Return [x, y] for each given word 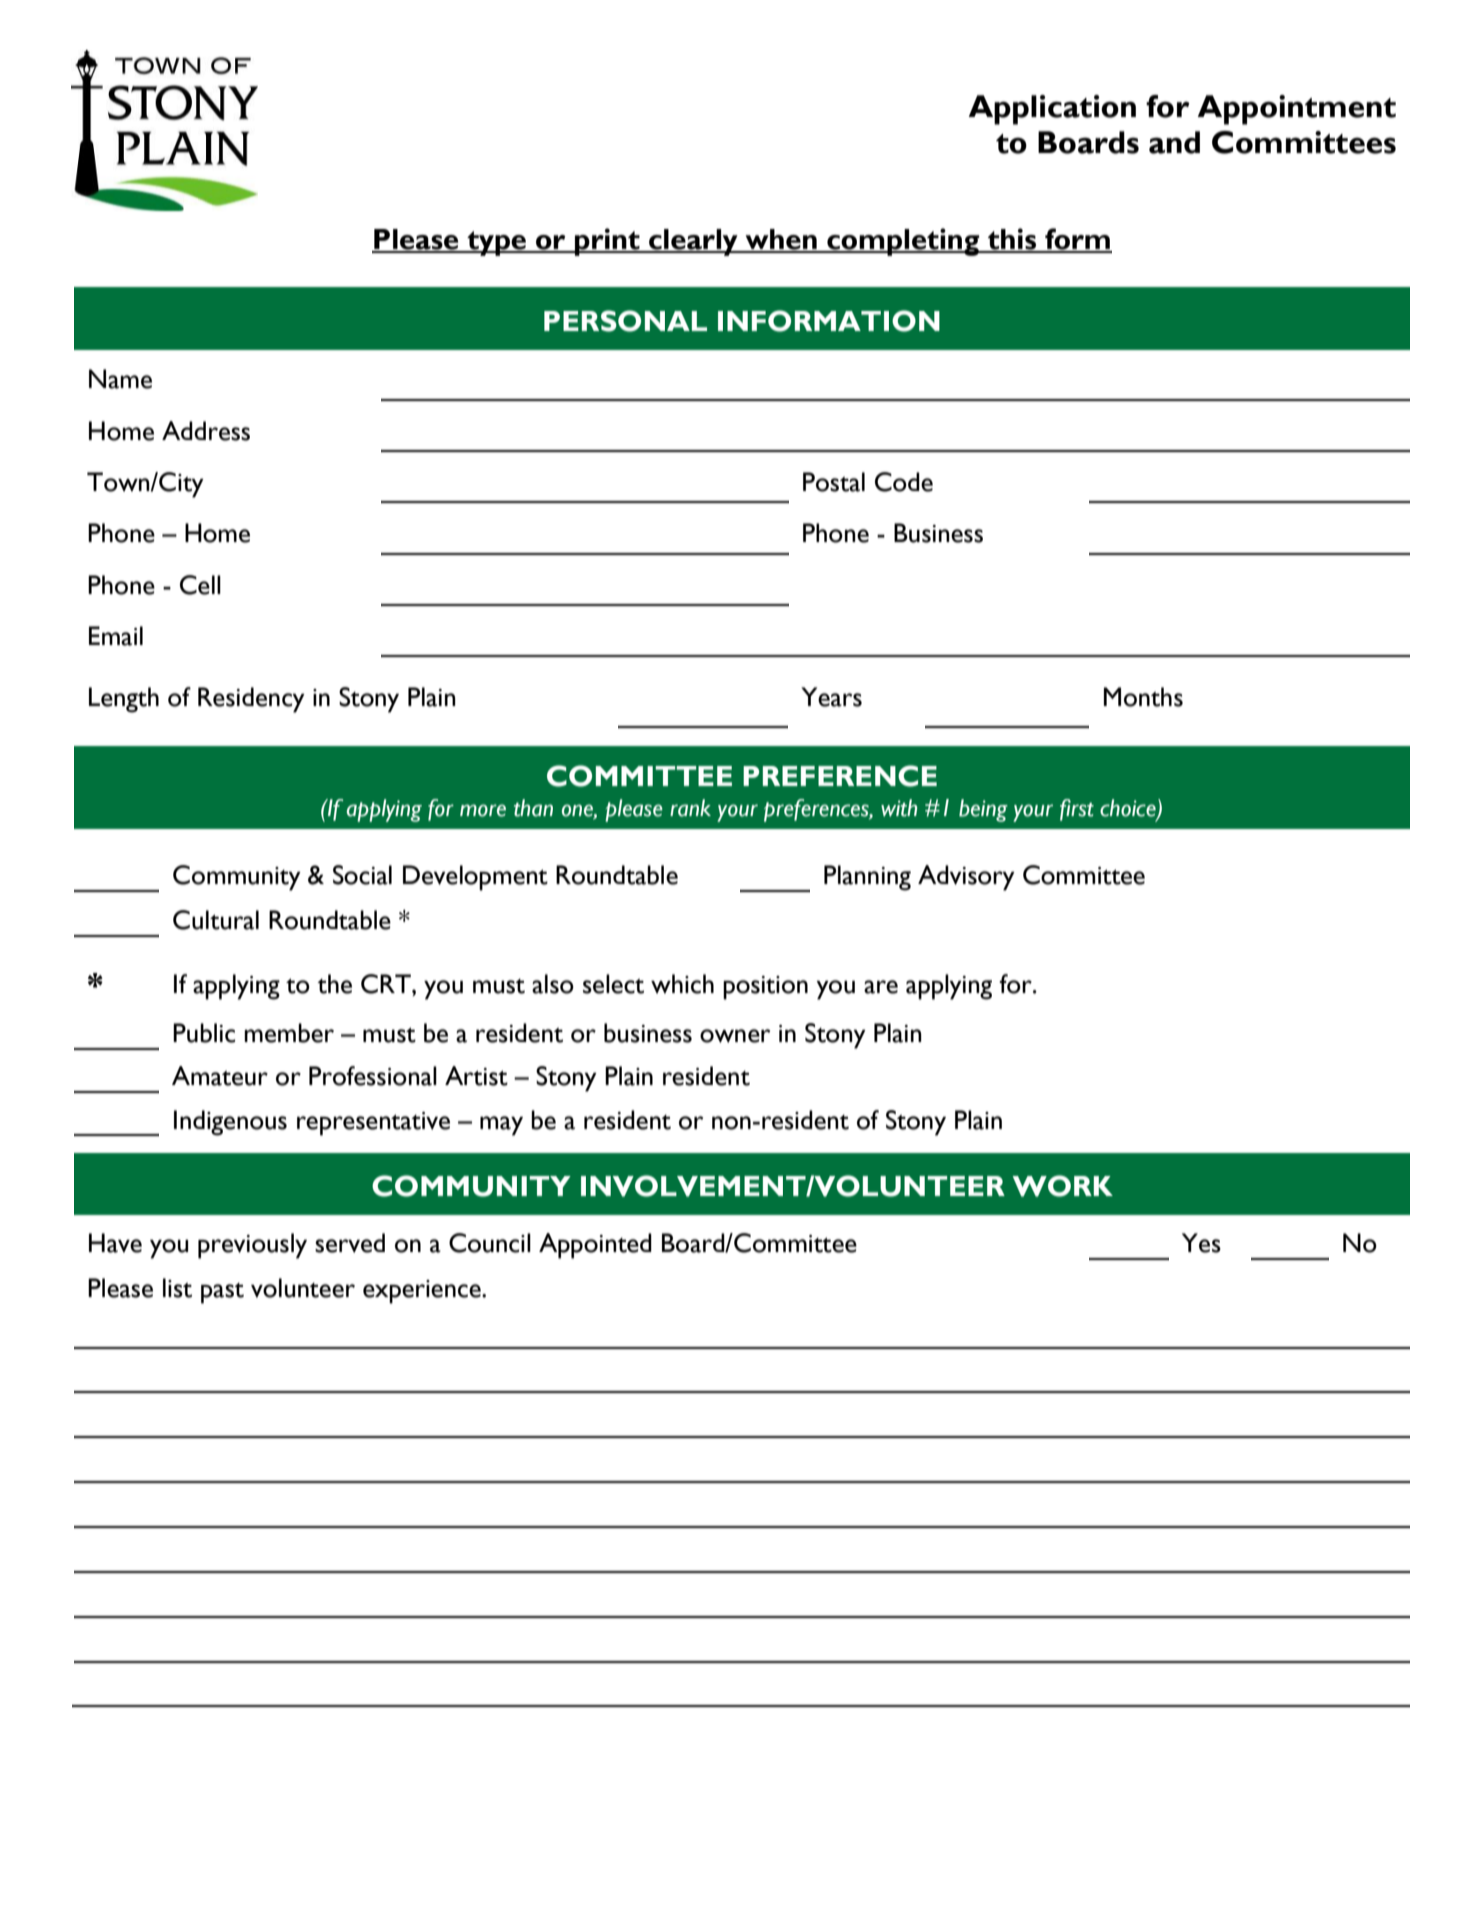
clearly [693, 242]
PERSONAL [625, 321]
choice [1129, 809]
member [289, 1033]
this [1012, 240]
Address [206, 431]
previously [252, 1246]
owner [735, 1036]
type [497, 243]
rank [690, 808]
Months [1143, 697]
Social [362, 875]
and [1174, 142]
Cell [200, 585]
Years [831, 697]
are [881, 987]
